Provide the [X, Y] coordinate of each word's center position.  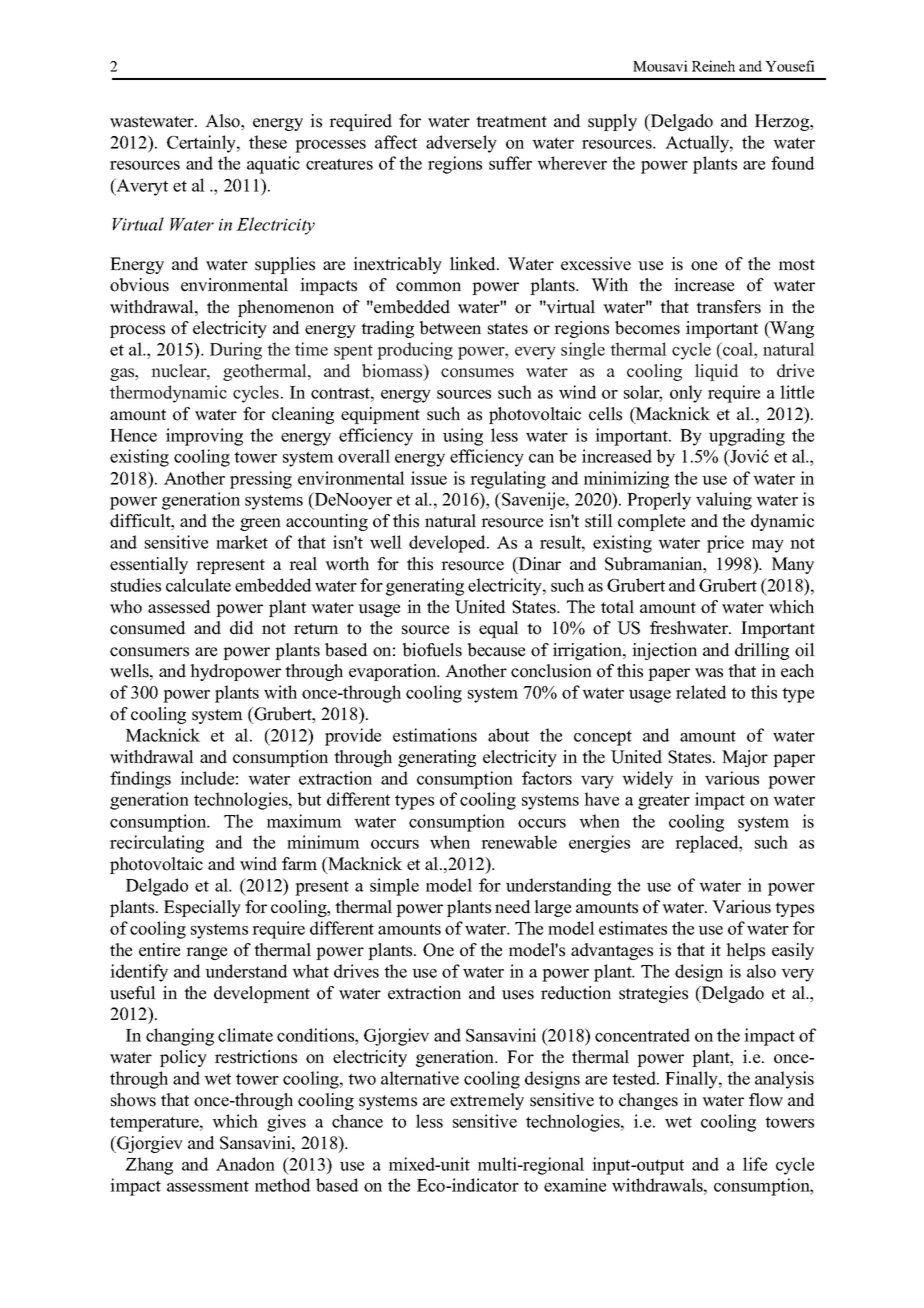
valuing [724, 501]
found [793, 163]
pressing [261, 480]
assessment [208, 1186]
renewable [519, 842]
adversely [461, 144]
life [755, 1164]
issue [429, 478]
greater [664, 802]
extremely [487, 1101]
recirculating [157, 844]
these [268, 142]
